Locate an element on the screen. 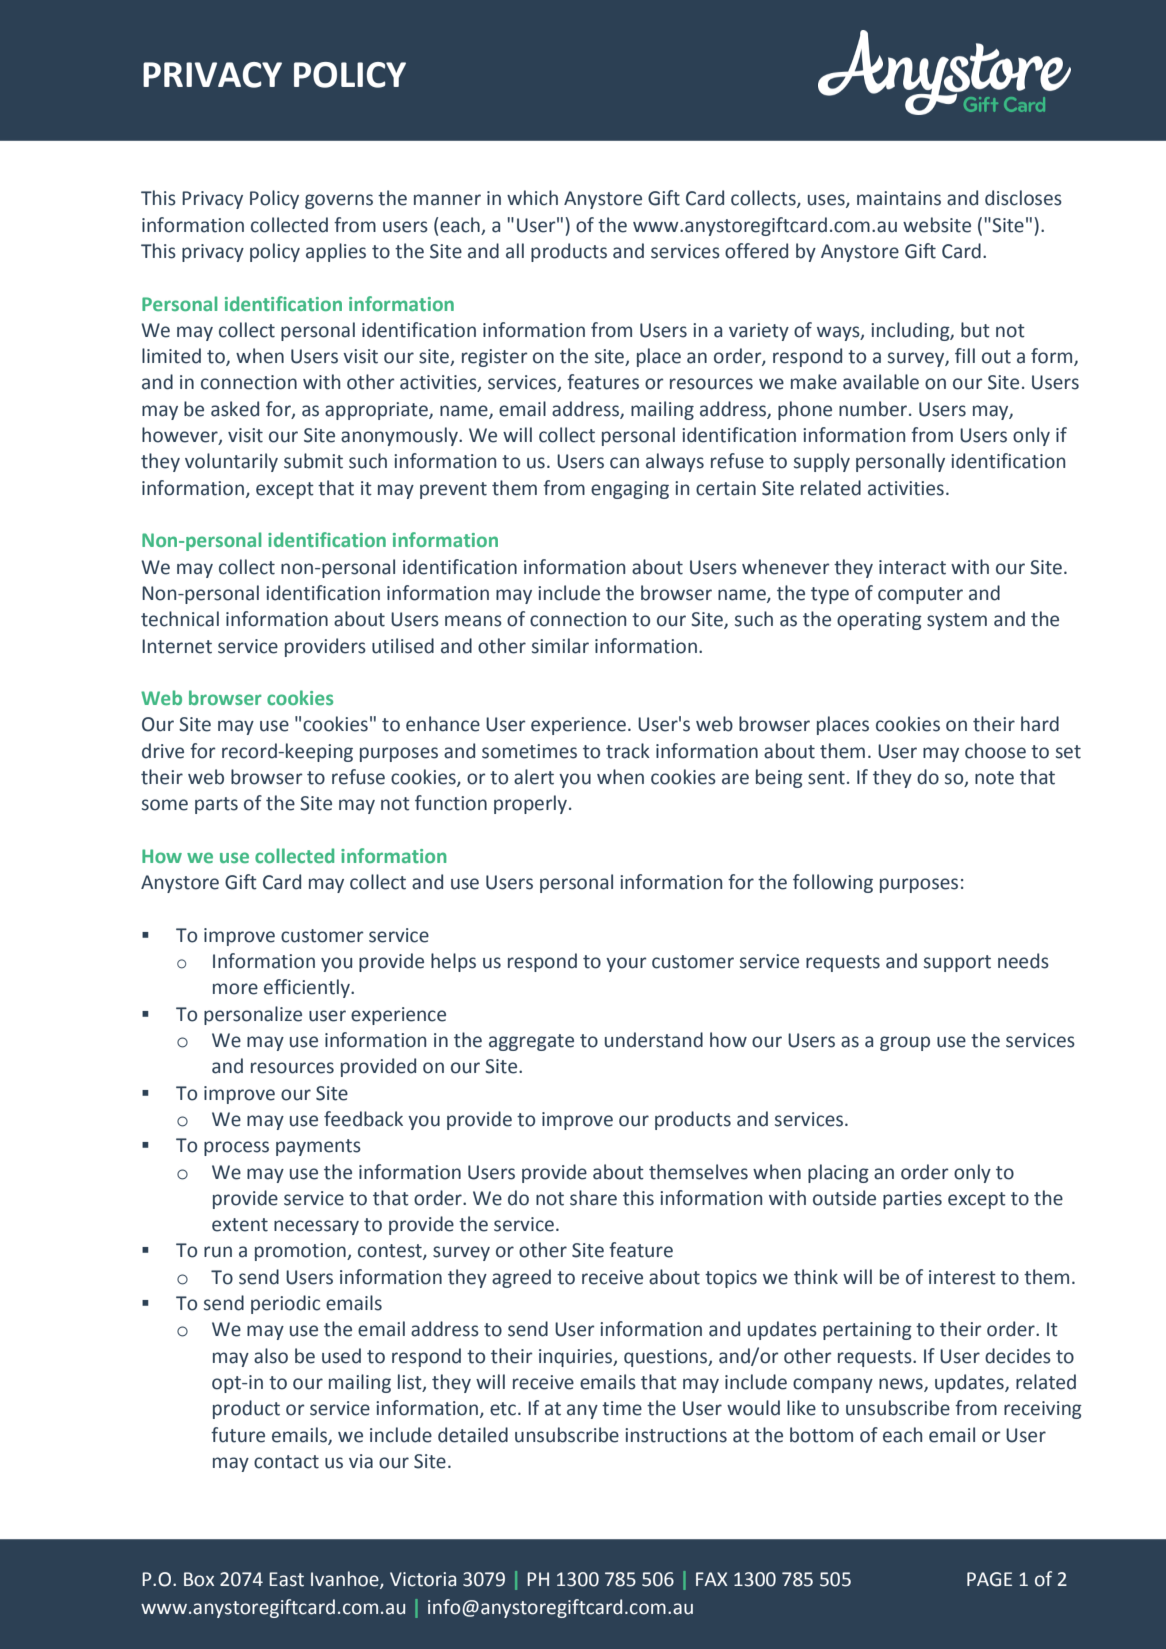 The height and width of the screenshot is (1649, 1166). applies is located at coordinates (336, 252).
